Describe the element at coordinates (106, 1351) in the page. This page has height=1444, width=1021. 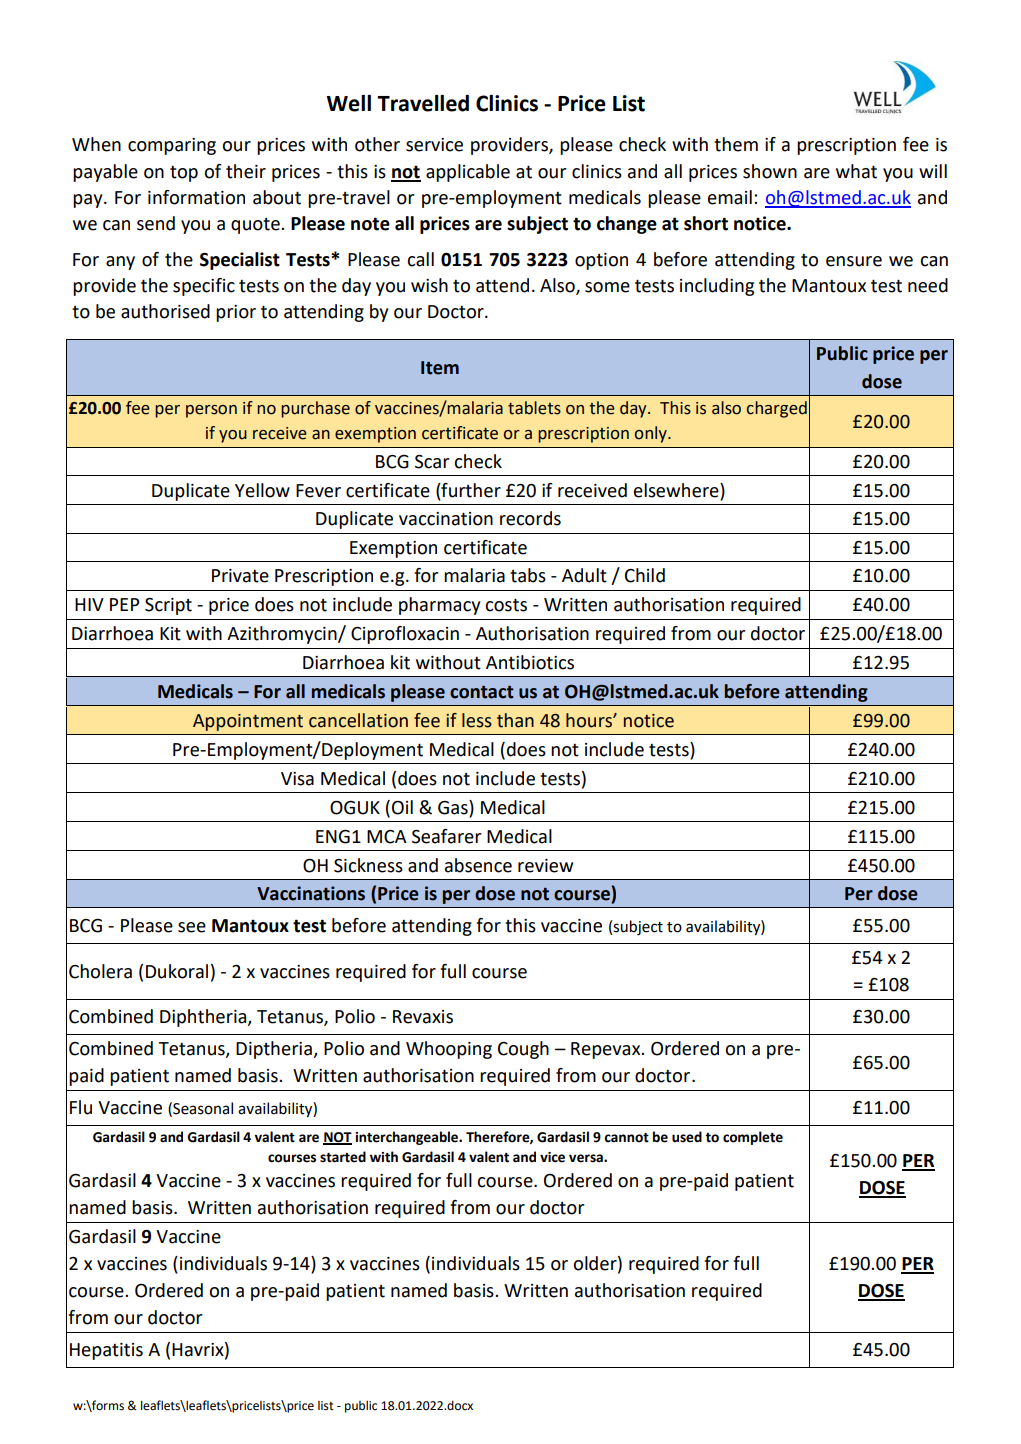
I see `Hepatitis` at that location.
